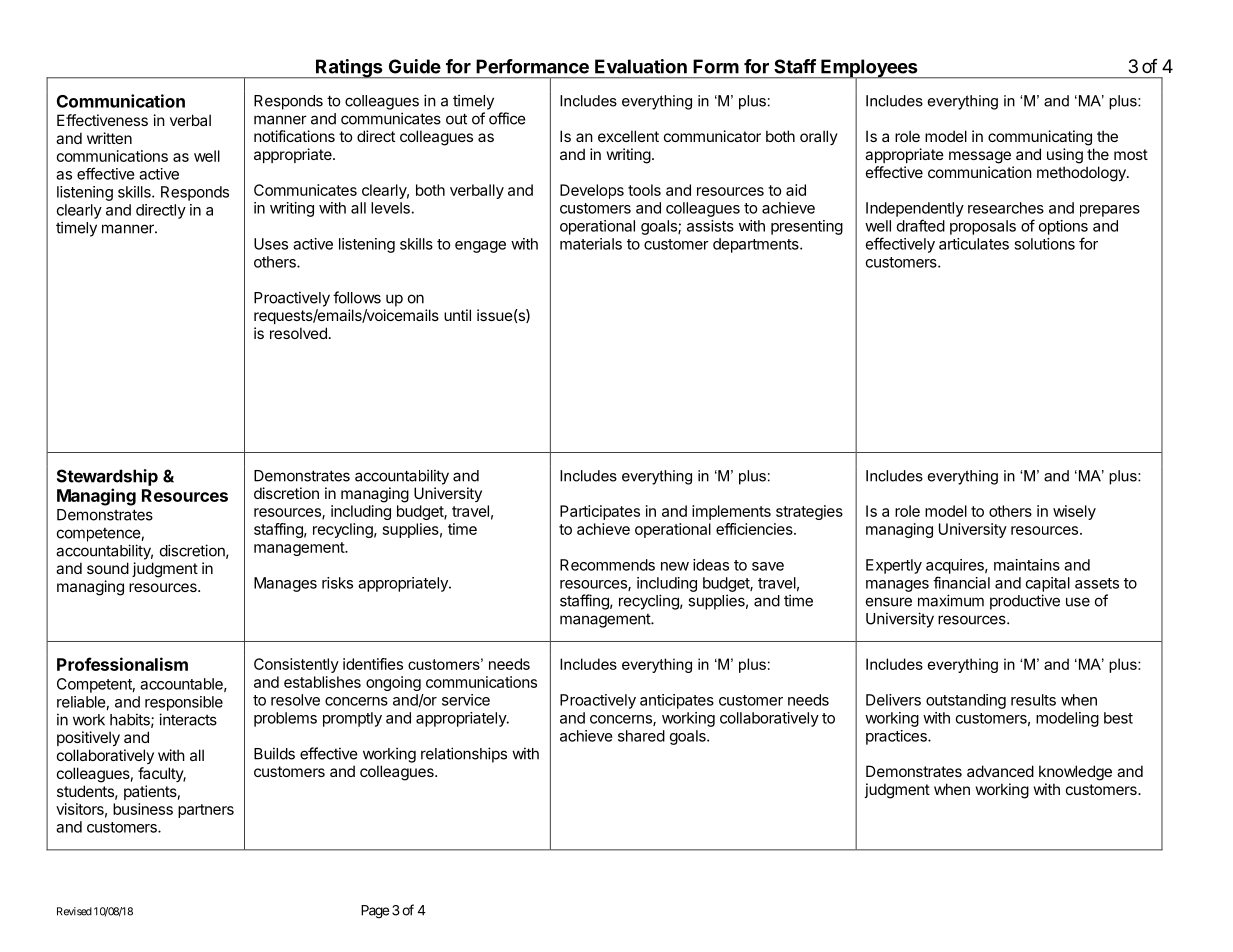 This screenshot has height=952, width=1233. Describe the element at coordinates (271, 244) in the screenshot. I see `Uses` at that location.
